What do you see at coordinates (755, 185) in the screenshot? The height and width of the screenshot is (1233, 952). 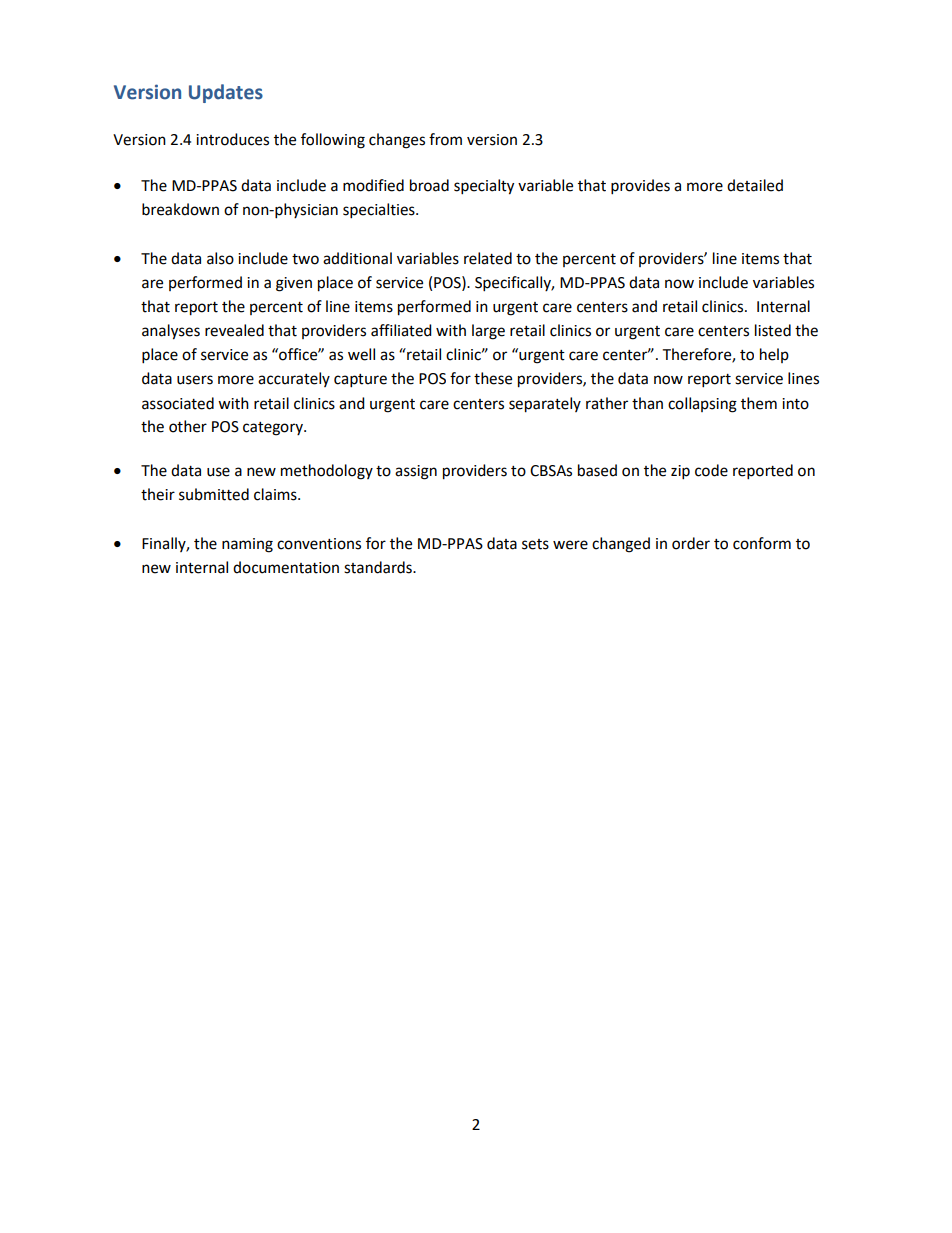 I see `detailed` at bounding box center [755, 185].
